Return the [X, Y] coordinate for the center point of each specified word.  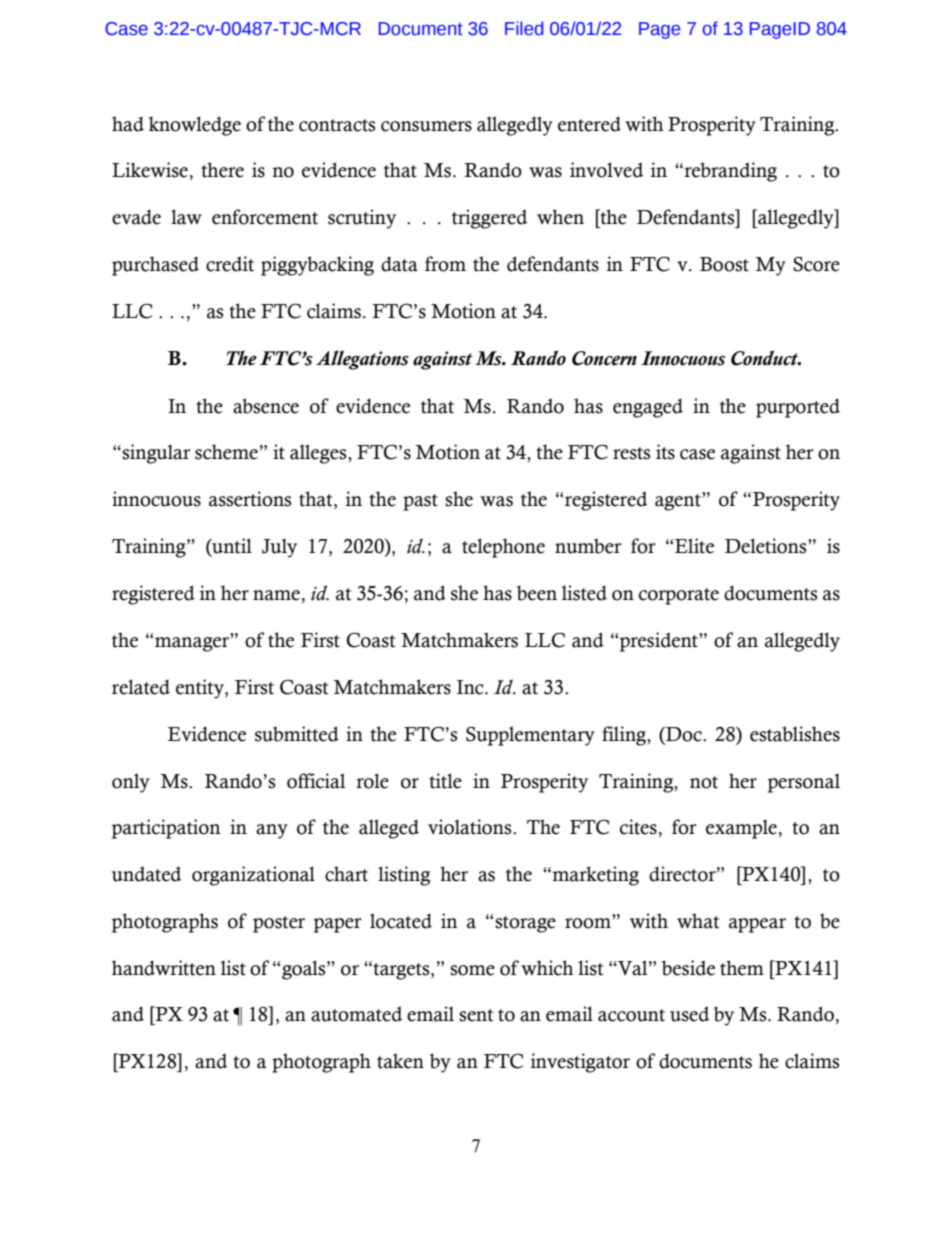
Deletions [767, 546]
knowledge [195, 126]
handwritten [164, 968]
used [689, 1014]
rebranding [729, 172]
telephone [503, 548]
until [231, 547]
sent [476, 1015]
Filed [524, 28]
